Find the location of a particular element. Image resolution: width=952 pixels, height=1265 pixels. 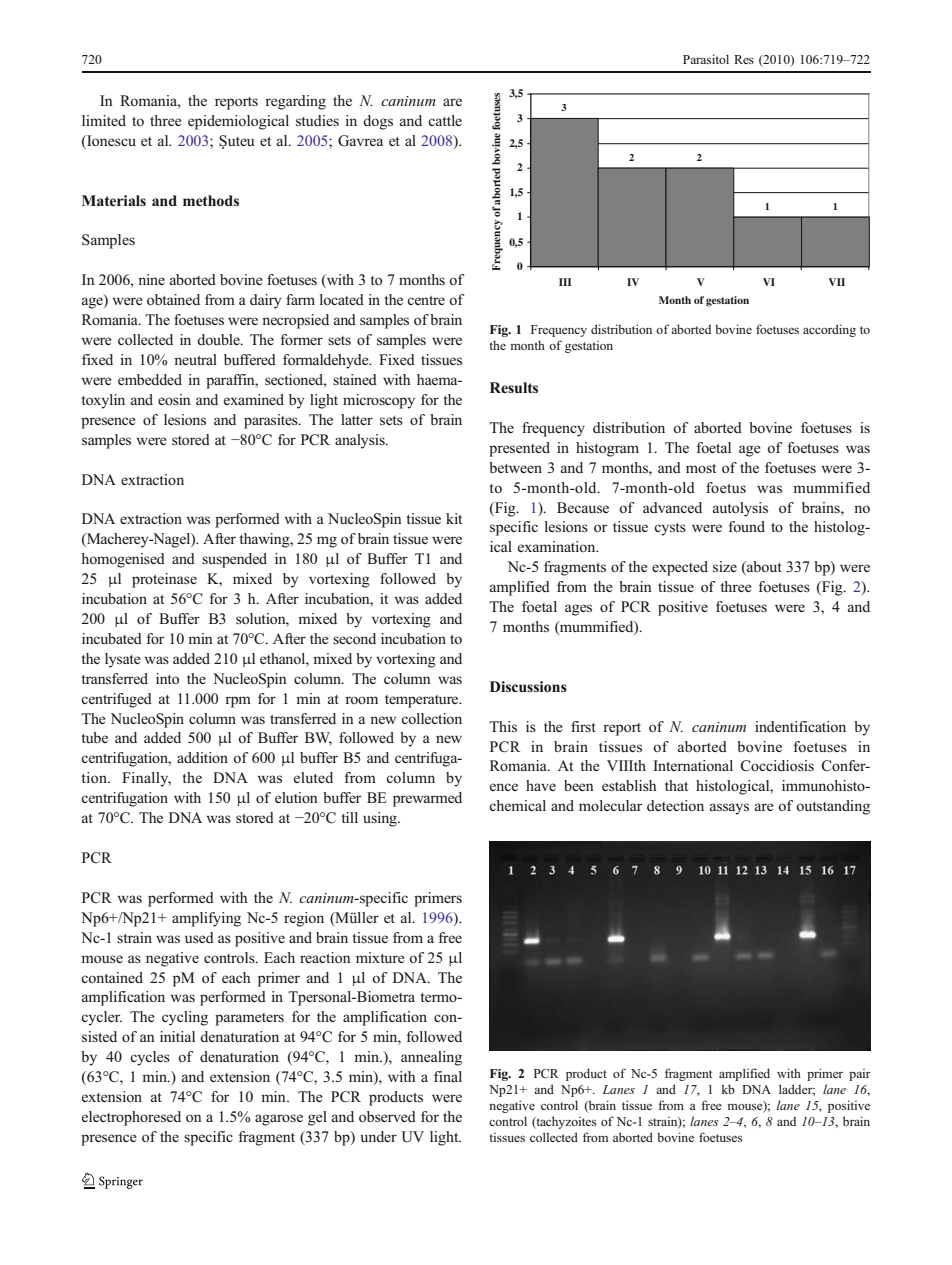

Ionescu is located at coordinates (110, 142).
